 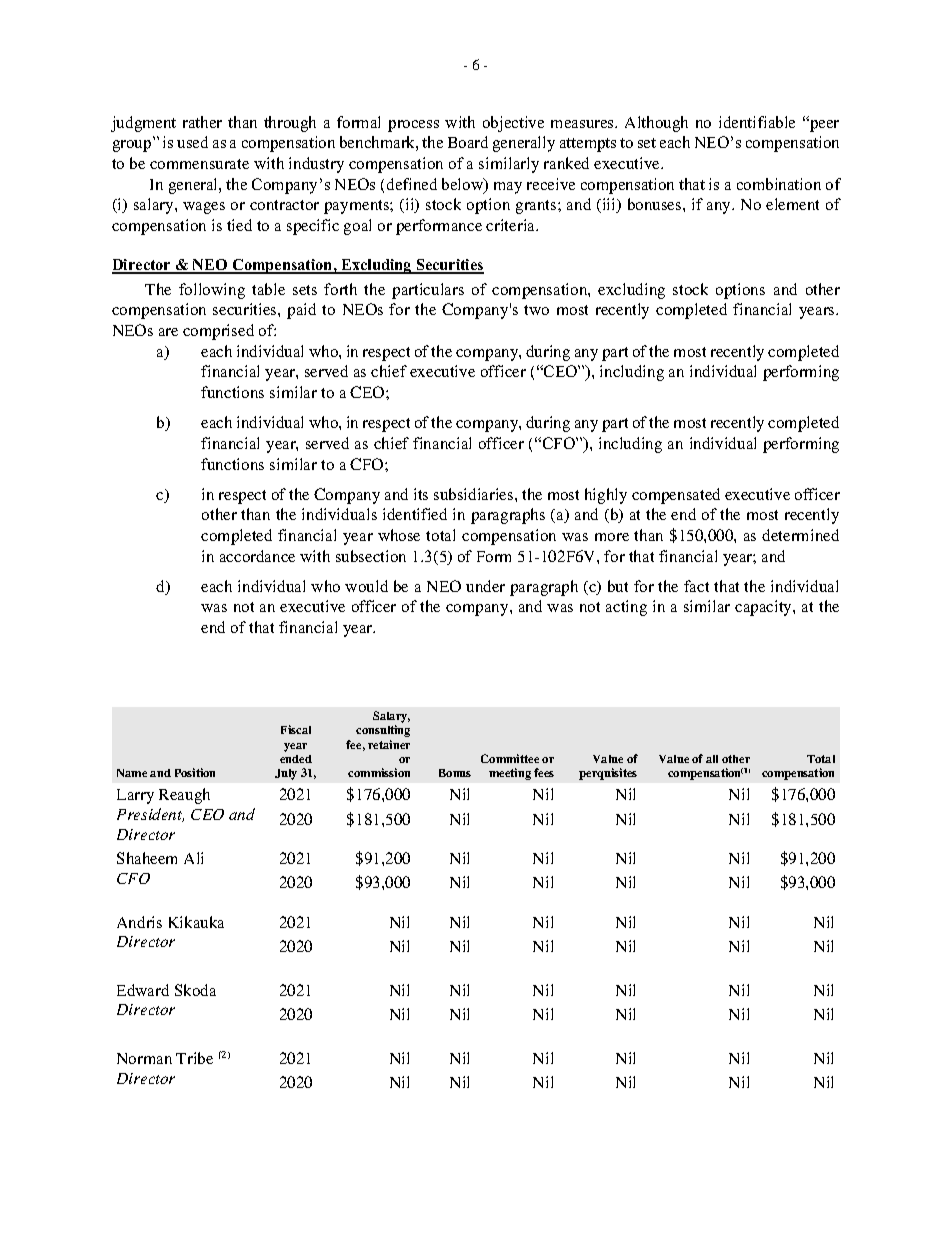 I want to click on identifiable, so click(x=757, y=122).
